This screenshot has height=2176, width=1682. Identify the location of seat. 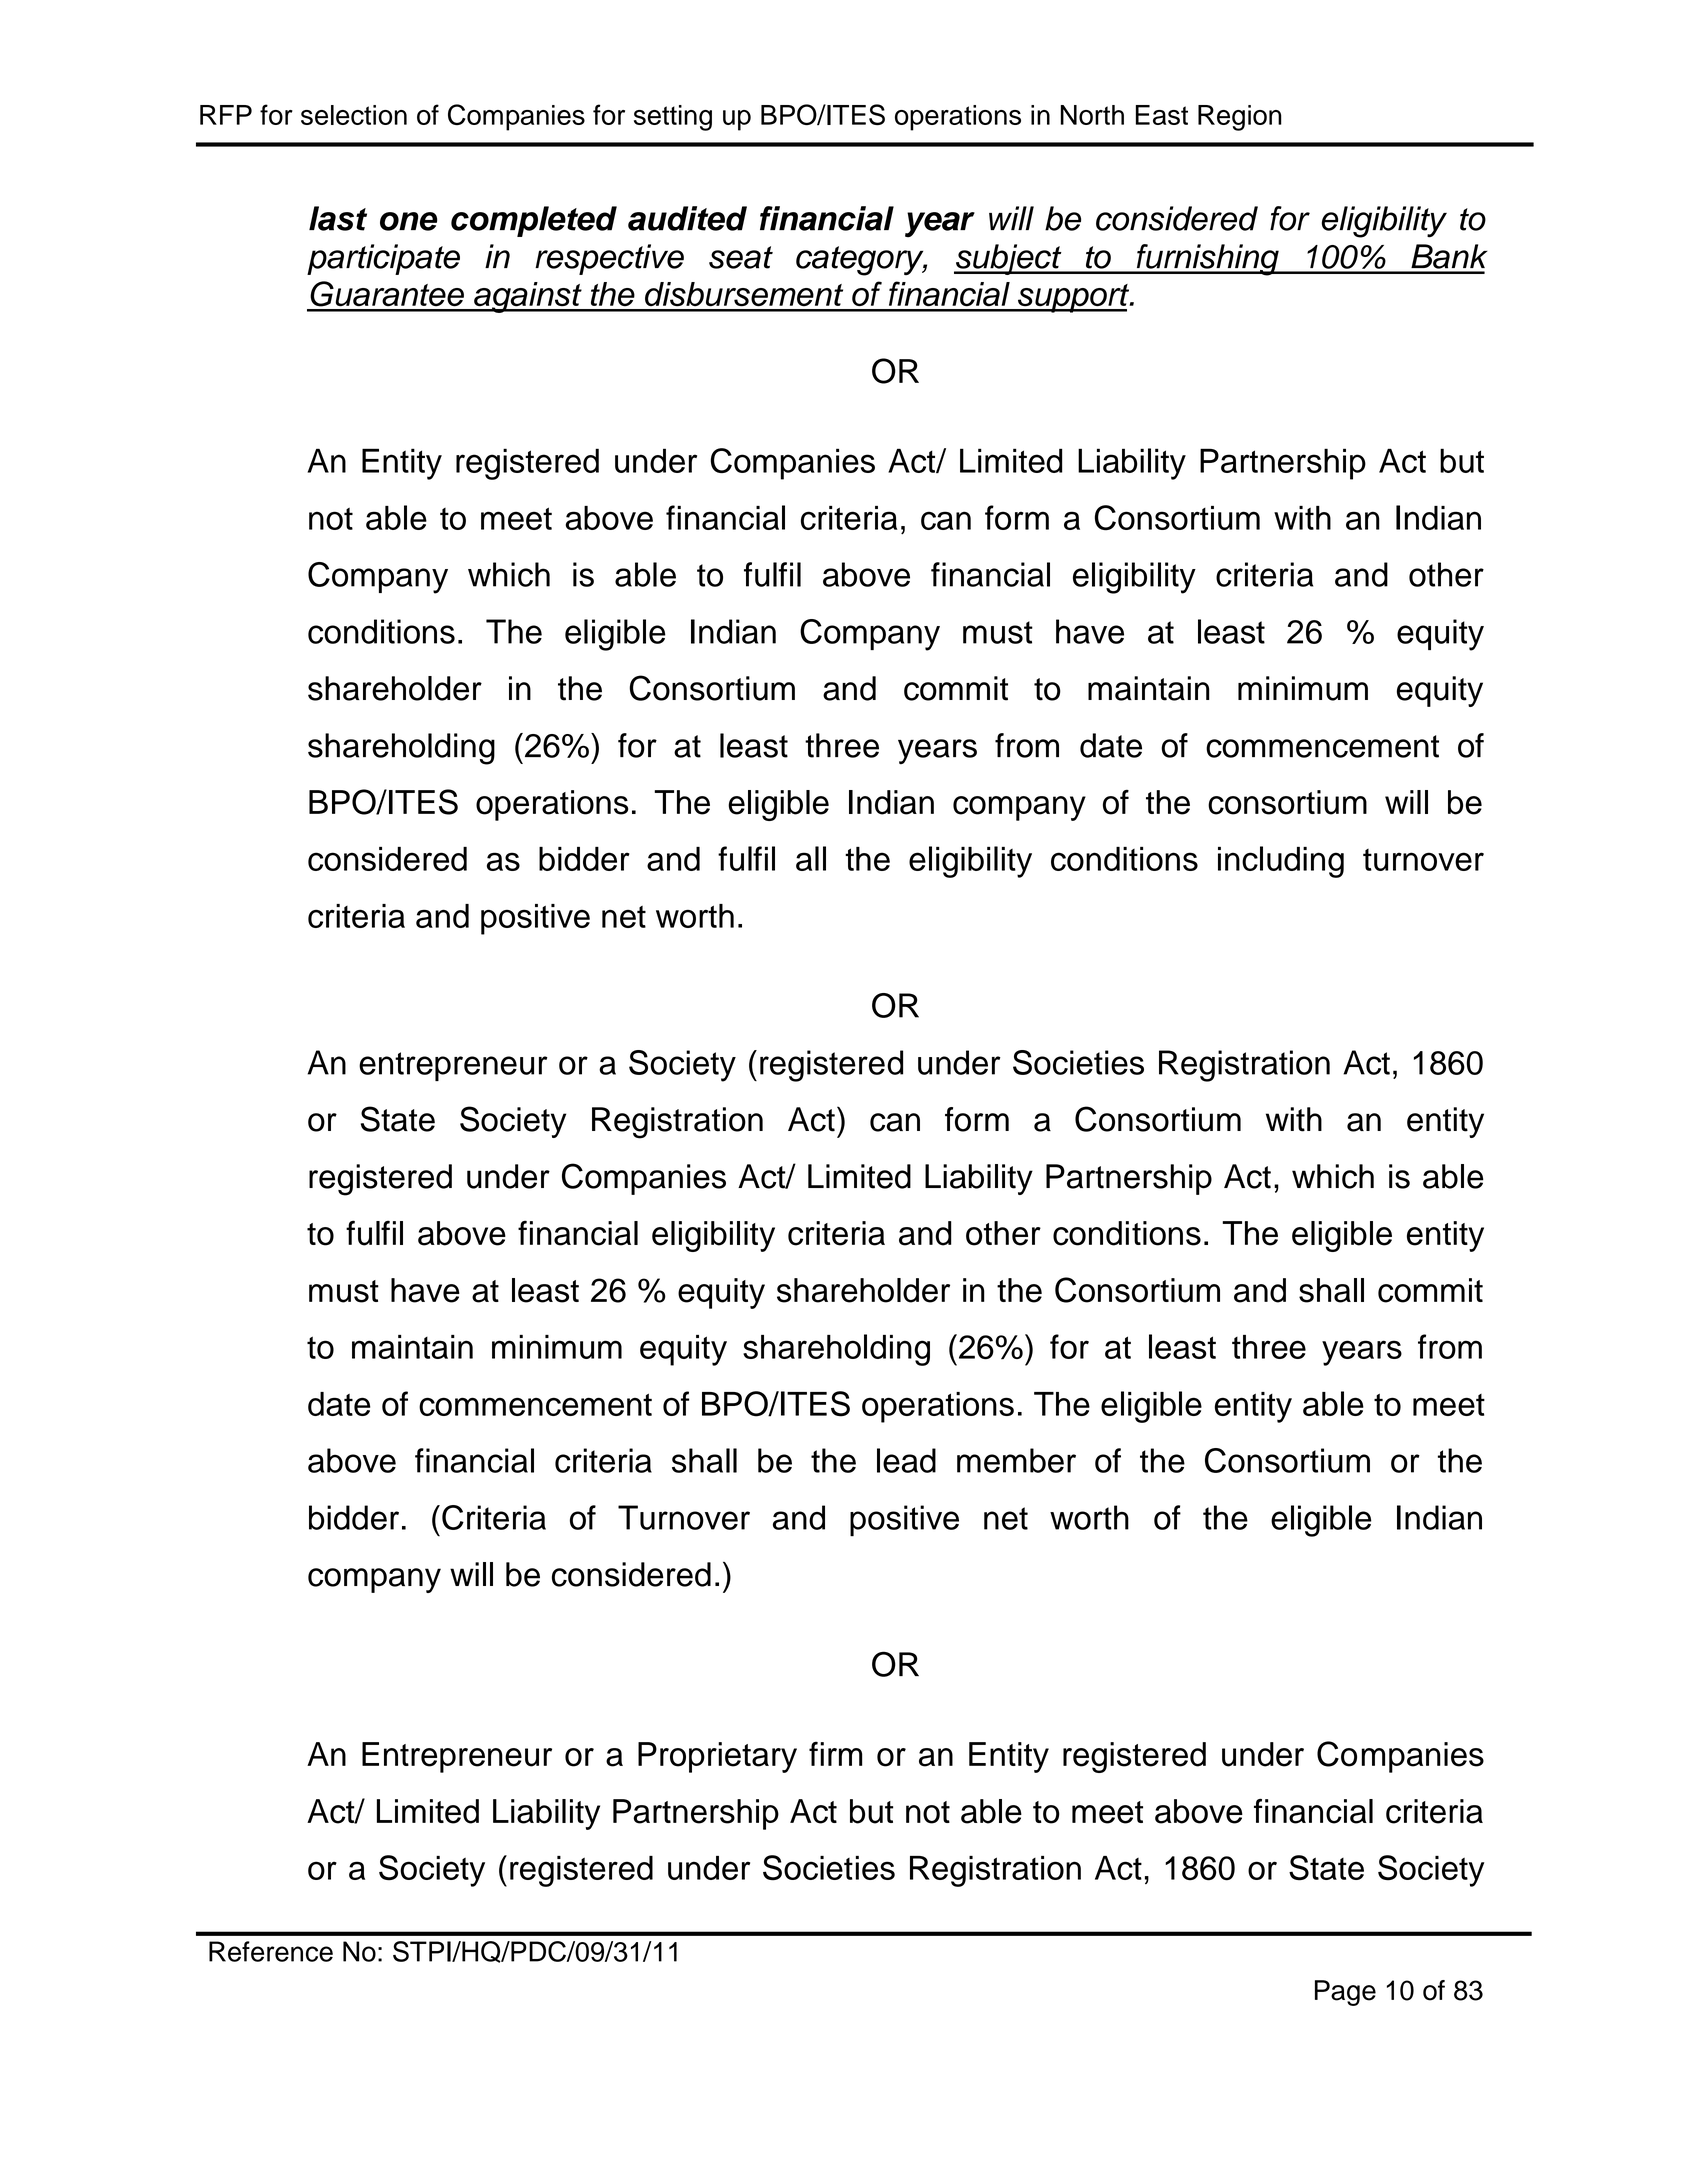
(741, 257).
